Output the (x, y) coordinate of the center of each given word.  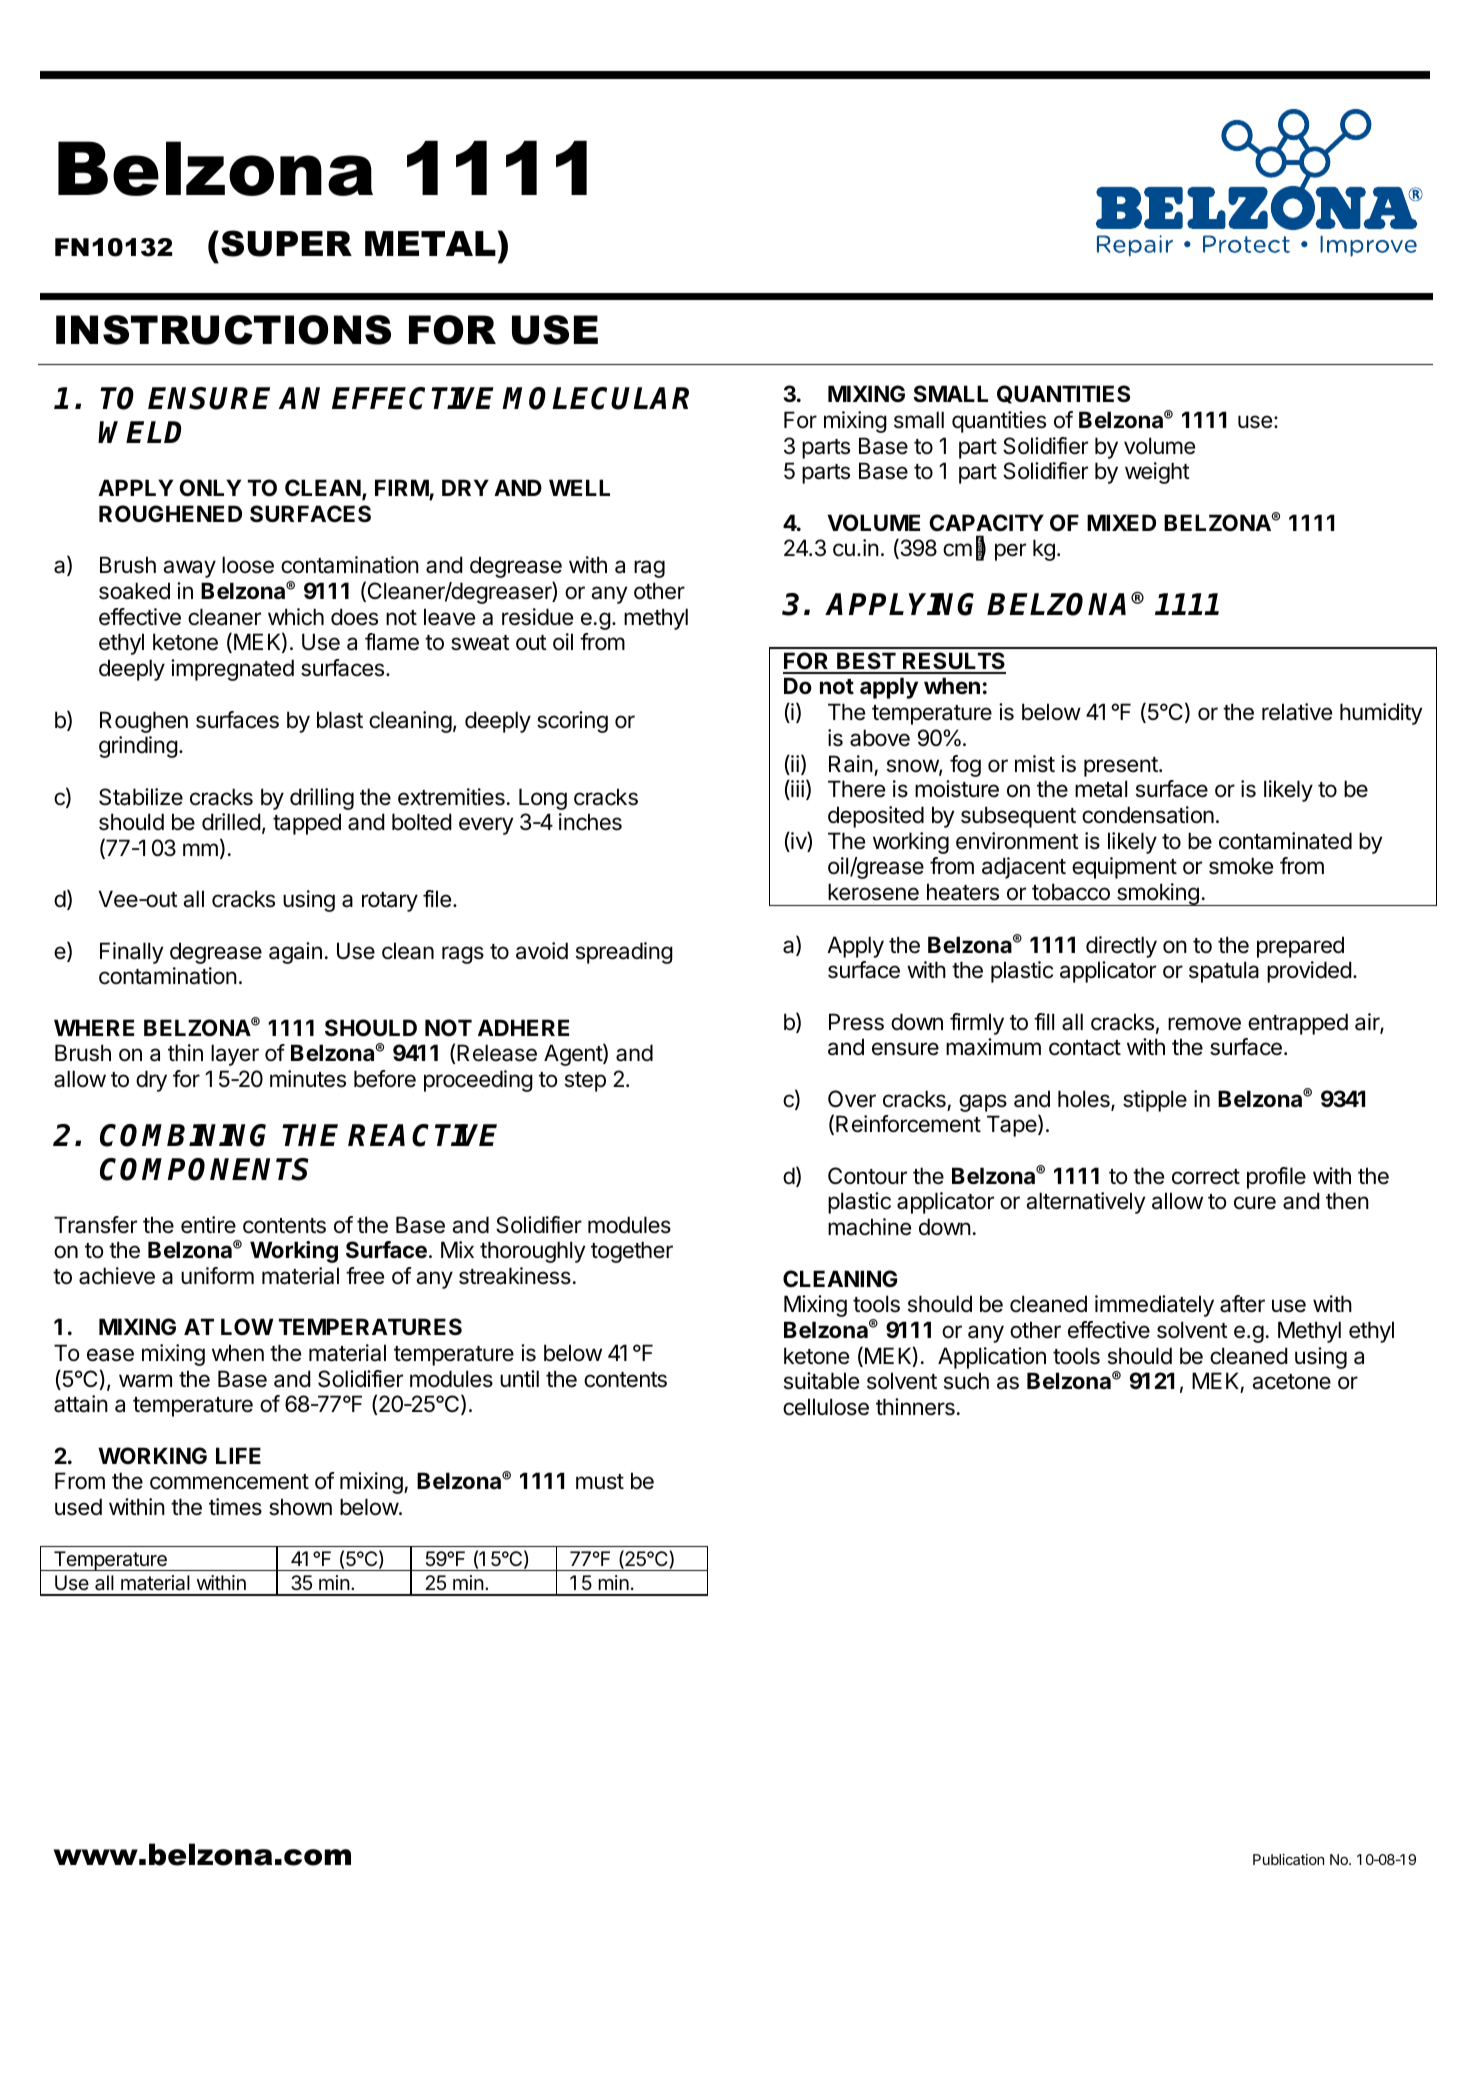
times (235, 1507)
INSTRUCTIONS (223, 330)
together (632, 1252)
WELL (579, 487)
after (1242, 1304)
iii (796, 790)
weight (1157, 473)
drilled (231, 822)
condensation (1148, 815)
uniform (217, 1276)
